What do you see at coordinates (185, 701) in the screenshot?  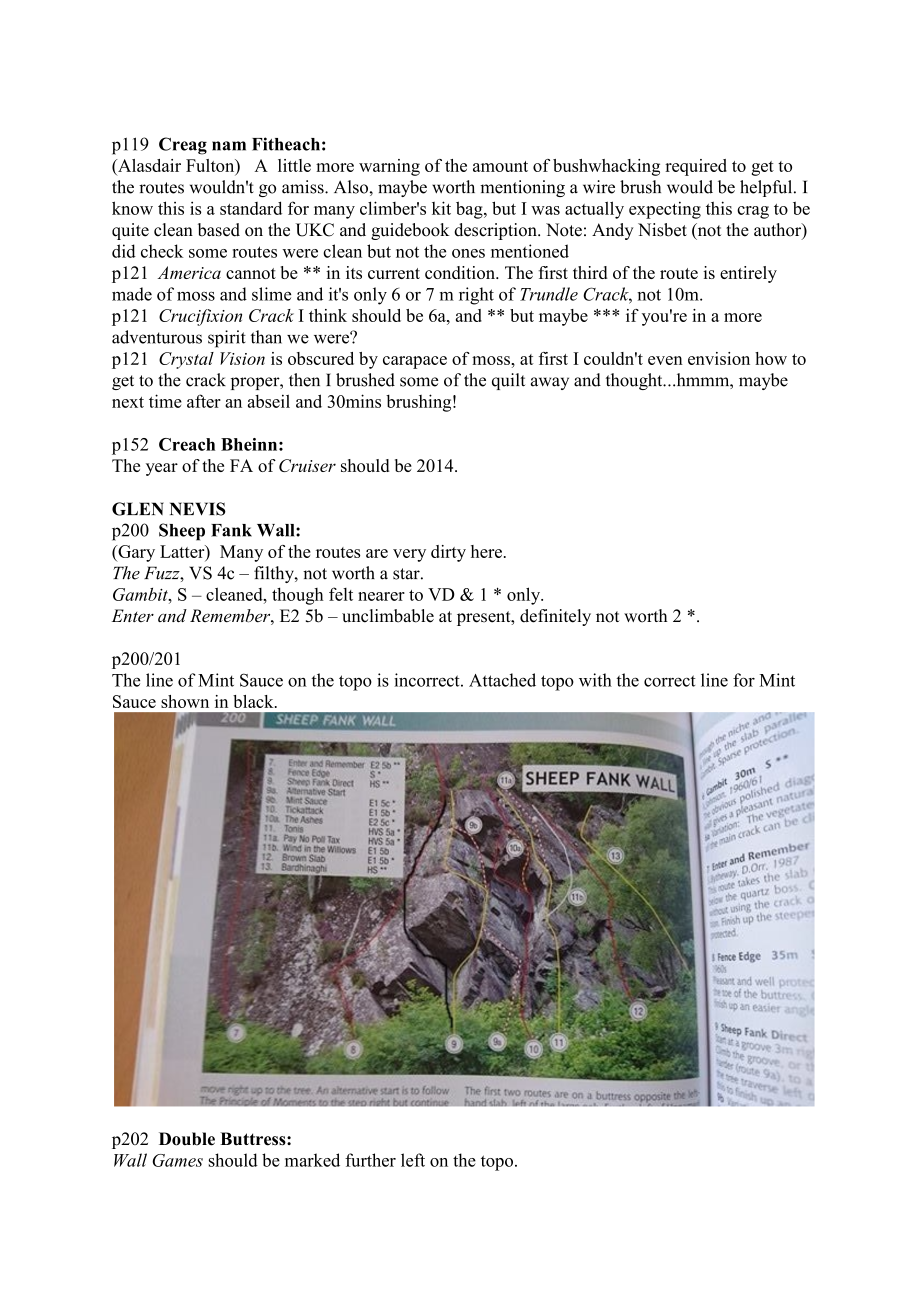 I see `shown` at bounding box center [185, 701].
